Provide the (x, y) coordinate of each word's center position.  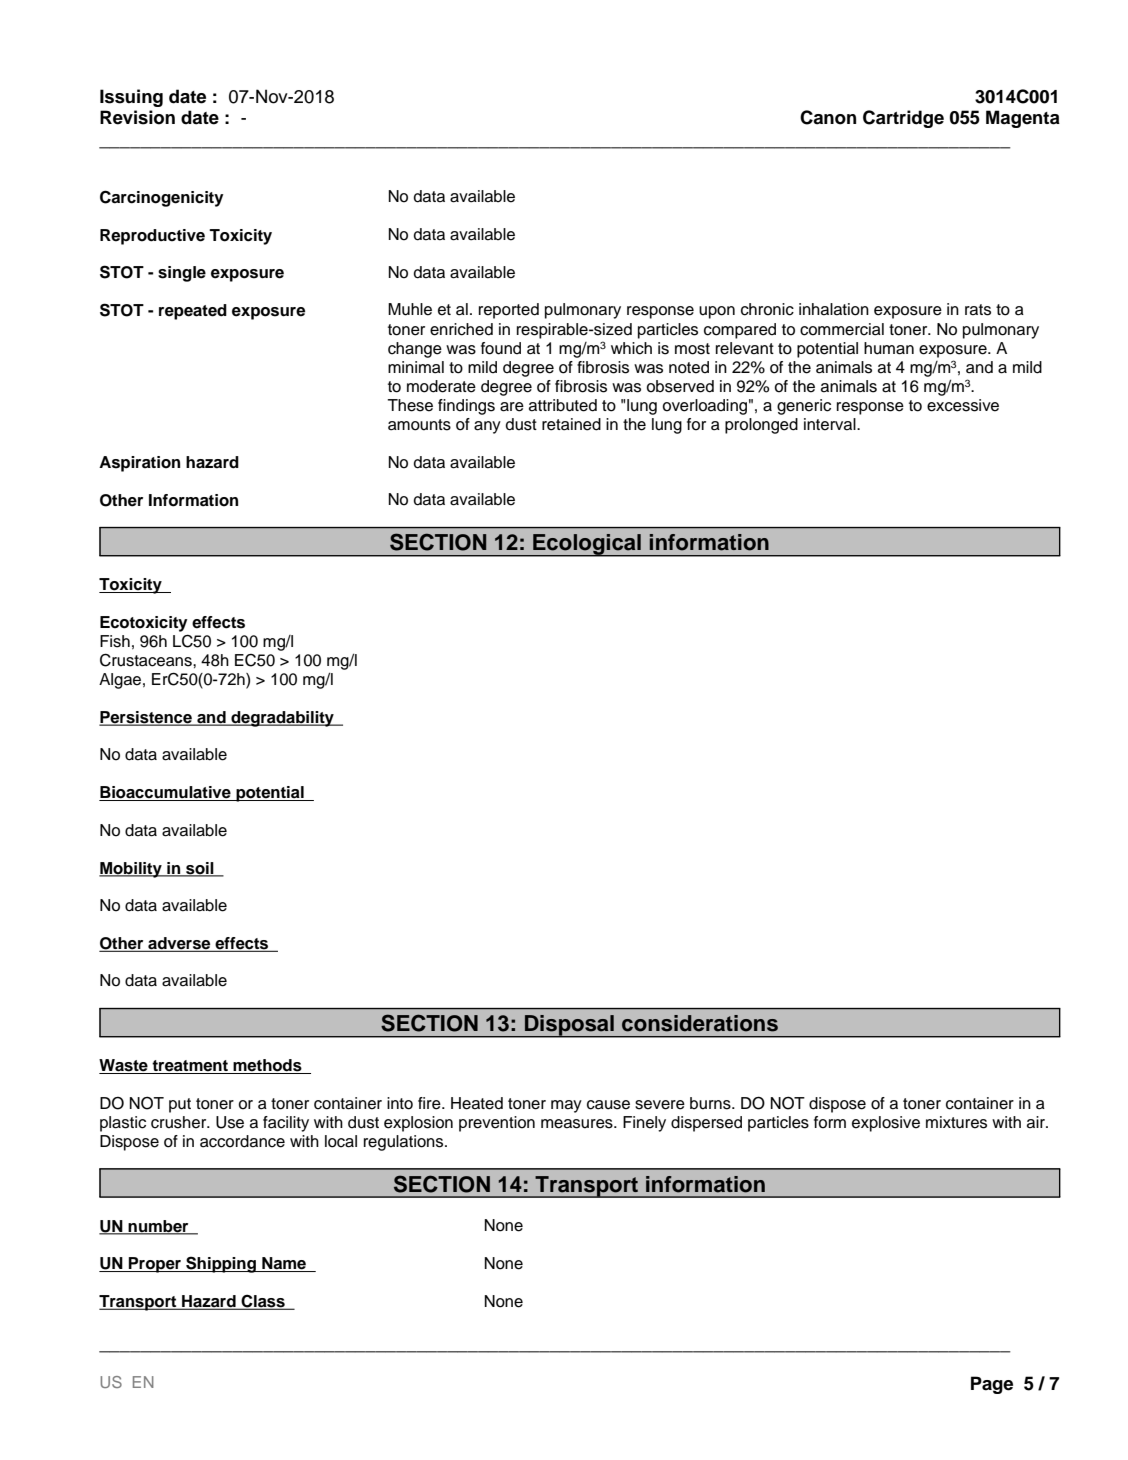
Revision (137, 117)
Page (992, 1385)
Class (263, 1302)
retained (571, 424)
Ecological (587, 545)
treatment (190, 1067)
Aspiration (139, 464)
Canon (828, 117)
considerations (700, 1023)
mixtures (956, 1122)
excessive (963, 405)
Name (284, 1264)
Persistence (146, 718)
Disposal (569, 1026)
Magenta (1023, 119)
